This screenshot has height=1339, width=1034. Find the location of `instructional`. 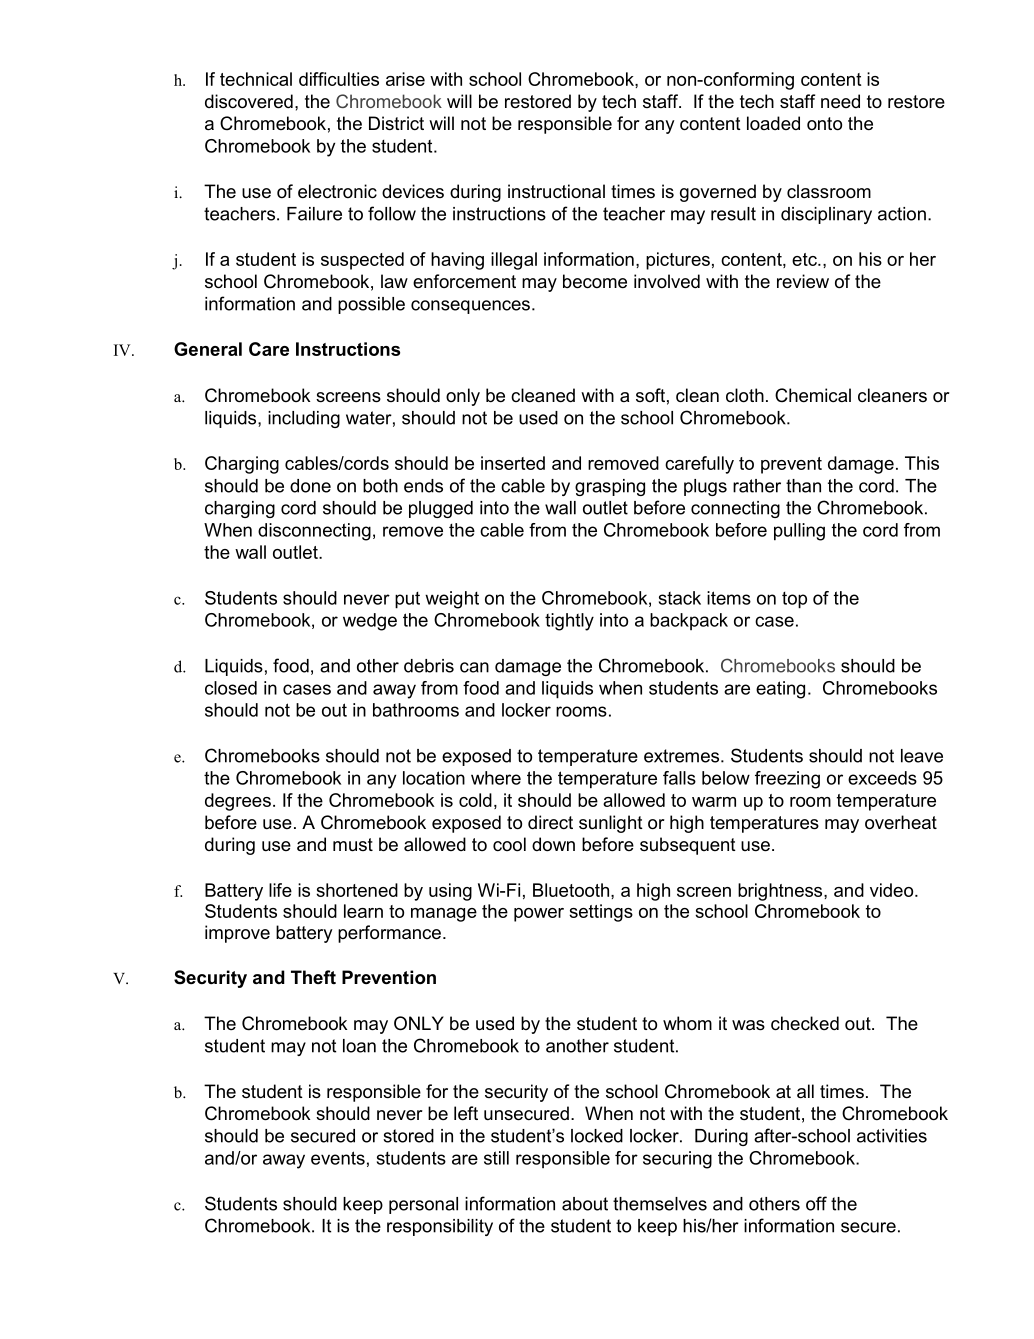

instructional is located at coordinates (556, 191).
